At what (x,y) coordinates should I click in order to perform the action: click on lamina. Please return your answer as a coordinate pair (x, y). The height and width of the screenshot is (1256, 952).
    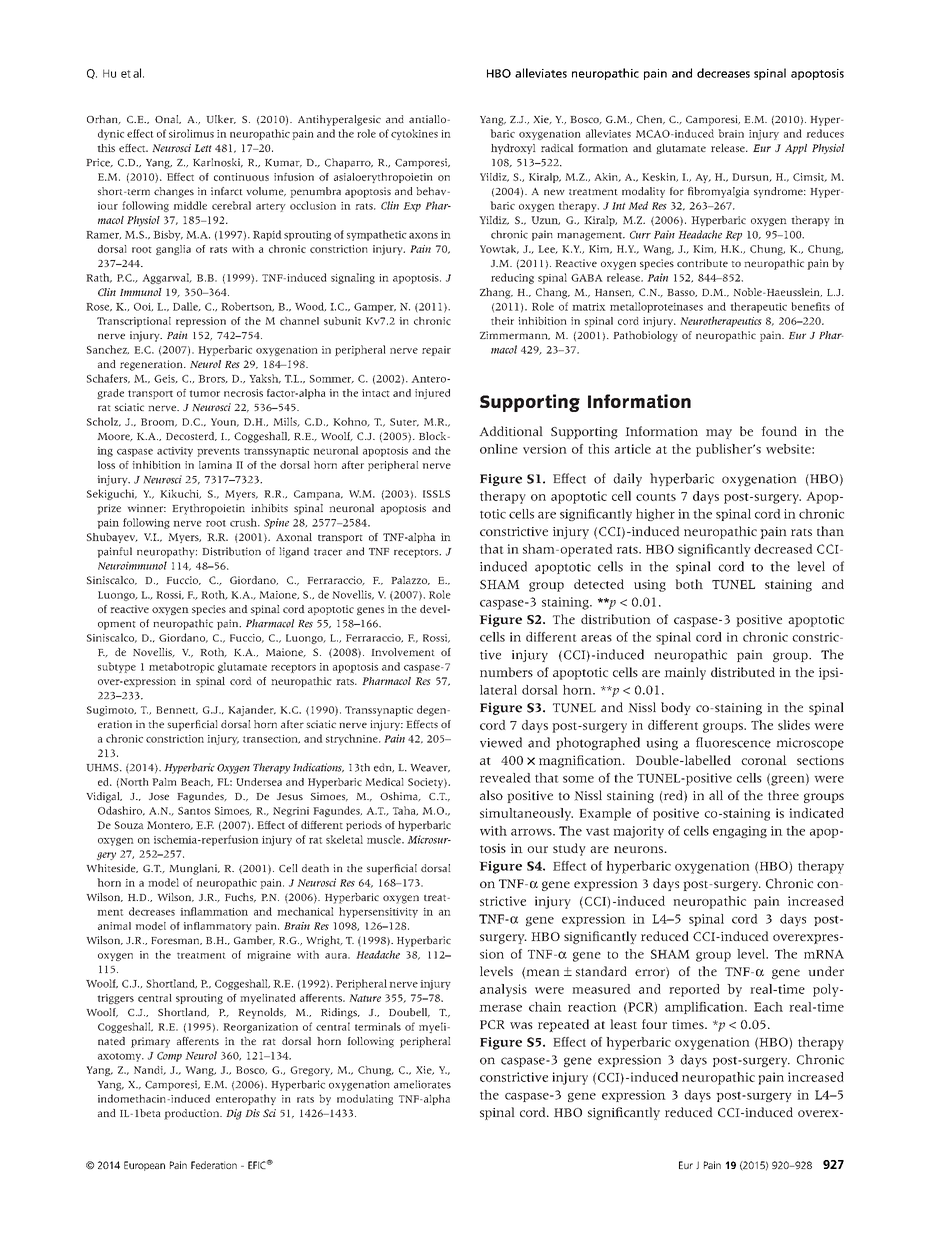
    Looking at the image, I should click on (215, 465).
